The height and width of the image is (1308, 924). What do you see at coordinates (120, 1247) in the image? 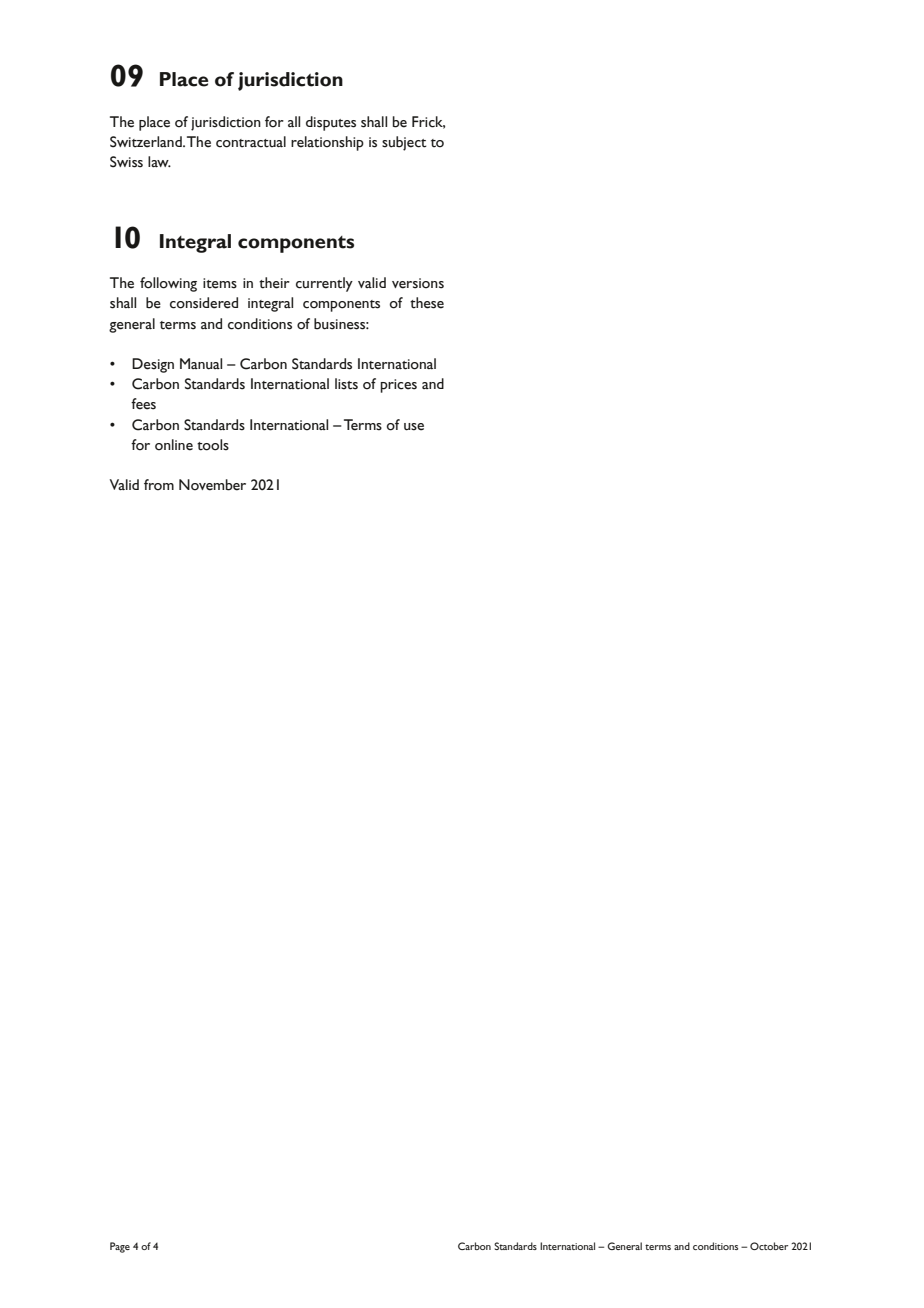
I see `Page` at bounding box center [120, 1247].
